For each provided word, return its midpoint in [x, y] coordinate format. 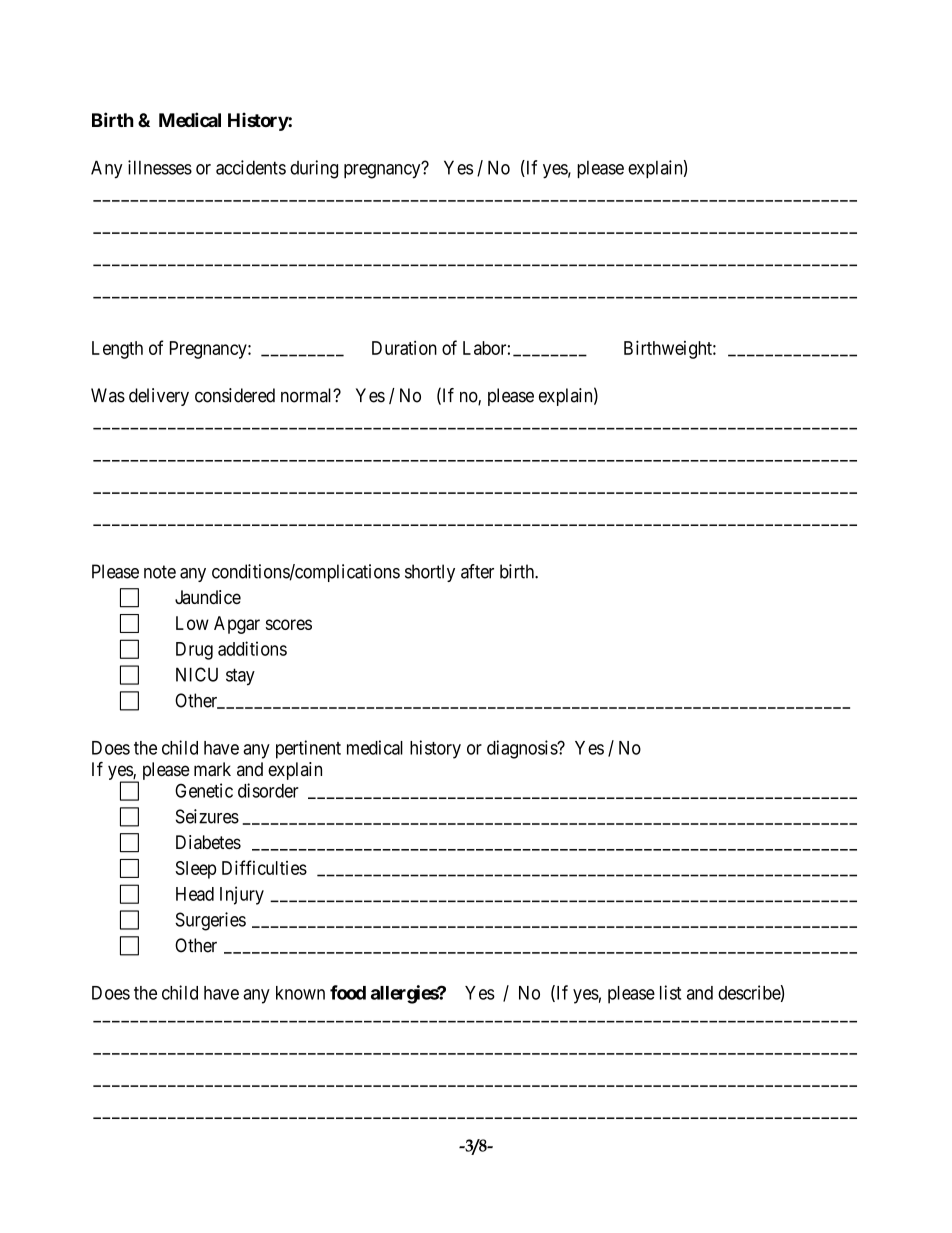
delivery [159, 397]
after [477, 571]
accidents [251, 167]
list [670, 992]
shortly [430, 573]
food [348, 992]
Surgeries [210, 921]
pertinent [308, 749]
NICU [197, 674]
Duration [404, 348]
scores [289, 624]
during [314, 169]
